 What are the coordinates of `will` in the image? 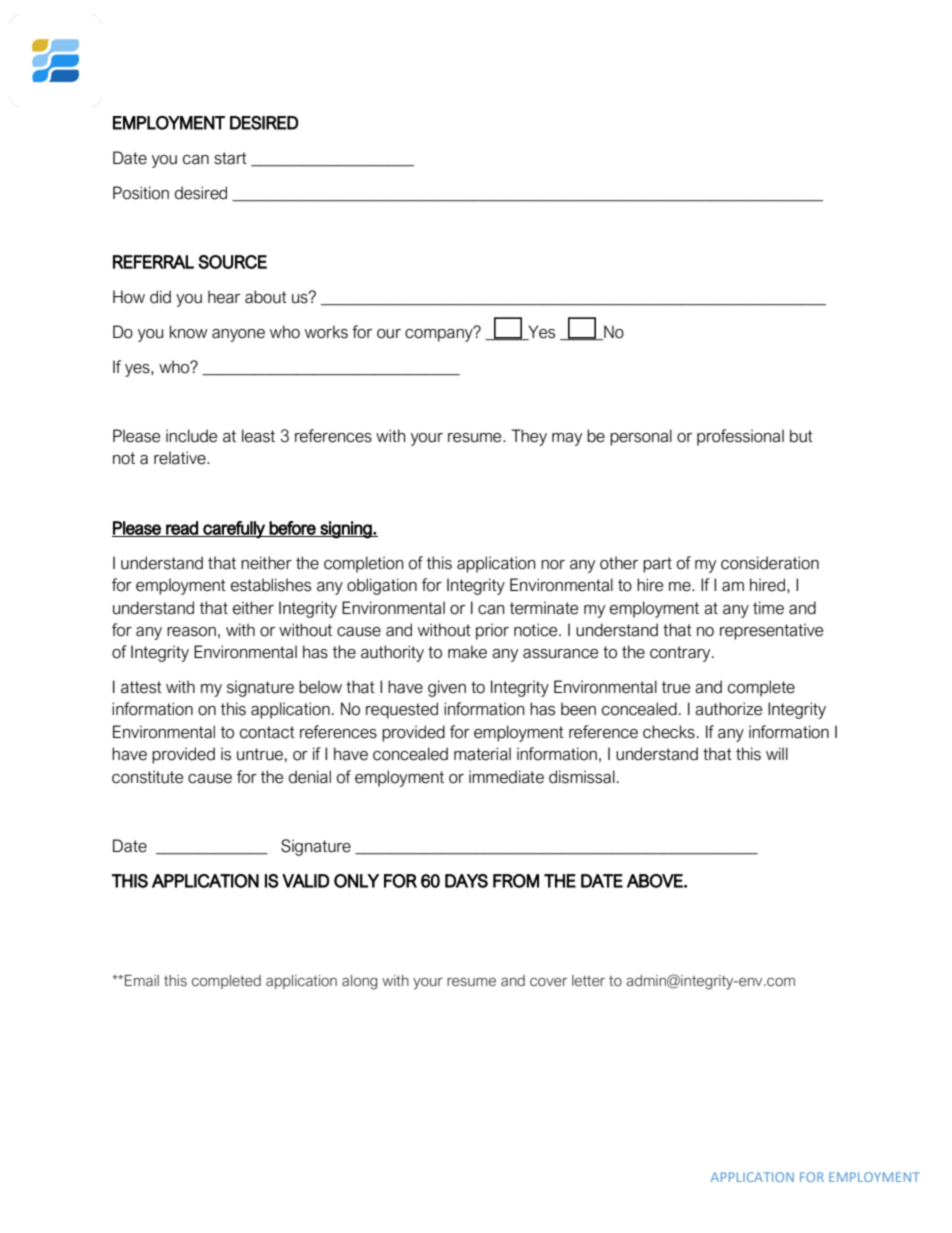 It's located at (777, 753).
